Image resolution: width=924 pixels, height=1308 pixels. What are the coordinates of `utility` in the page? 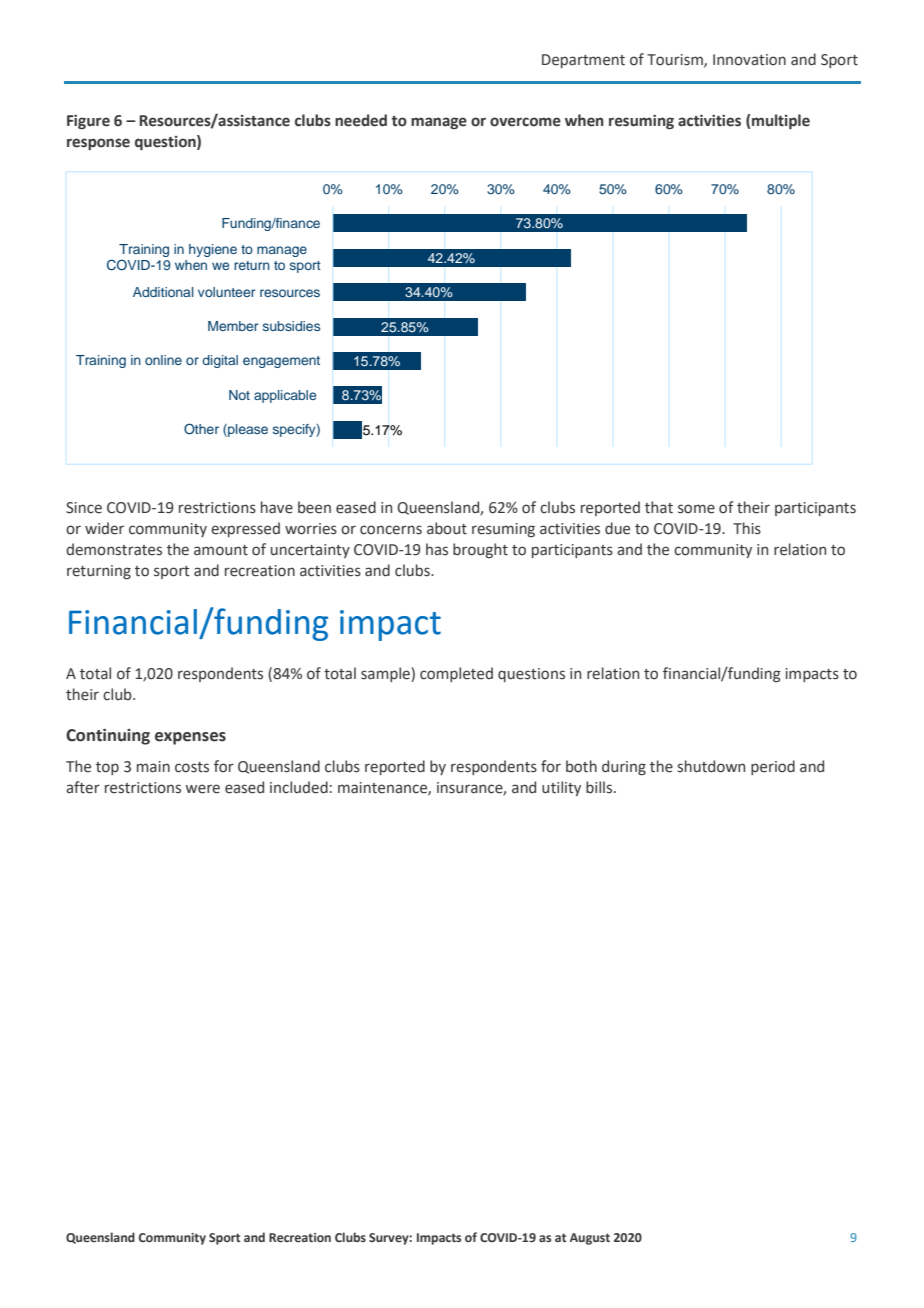 It's located at (561, 788).
